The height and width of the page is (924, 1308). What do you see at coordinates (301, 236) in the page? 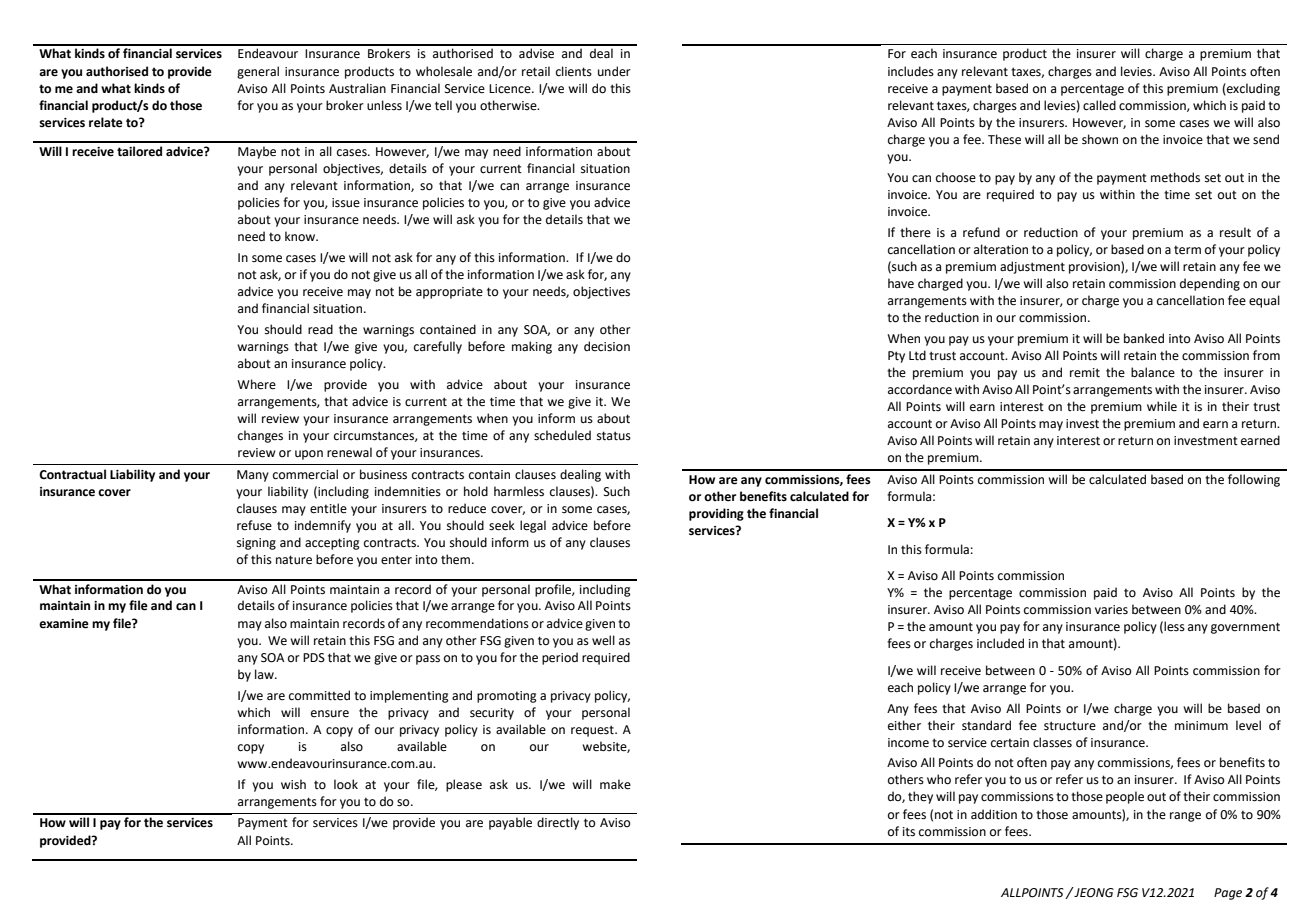
I see `know` at bounding box center [301, 236].
